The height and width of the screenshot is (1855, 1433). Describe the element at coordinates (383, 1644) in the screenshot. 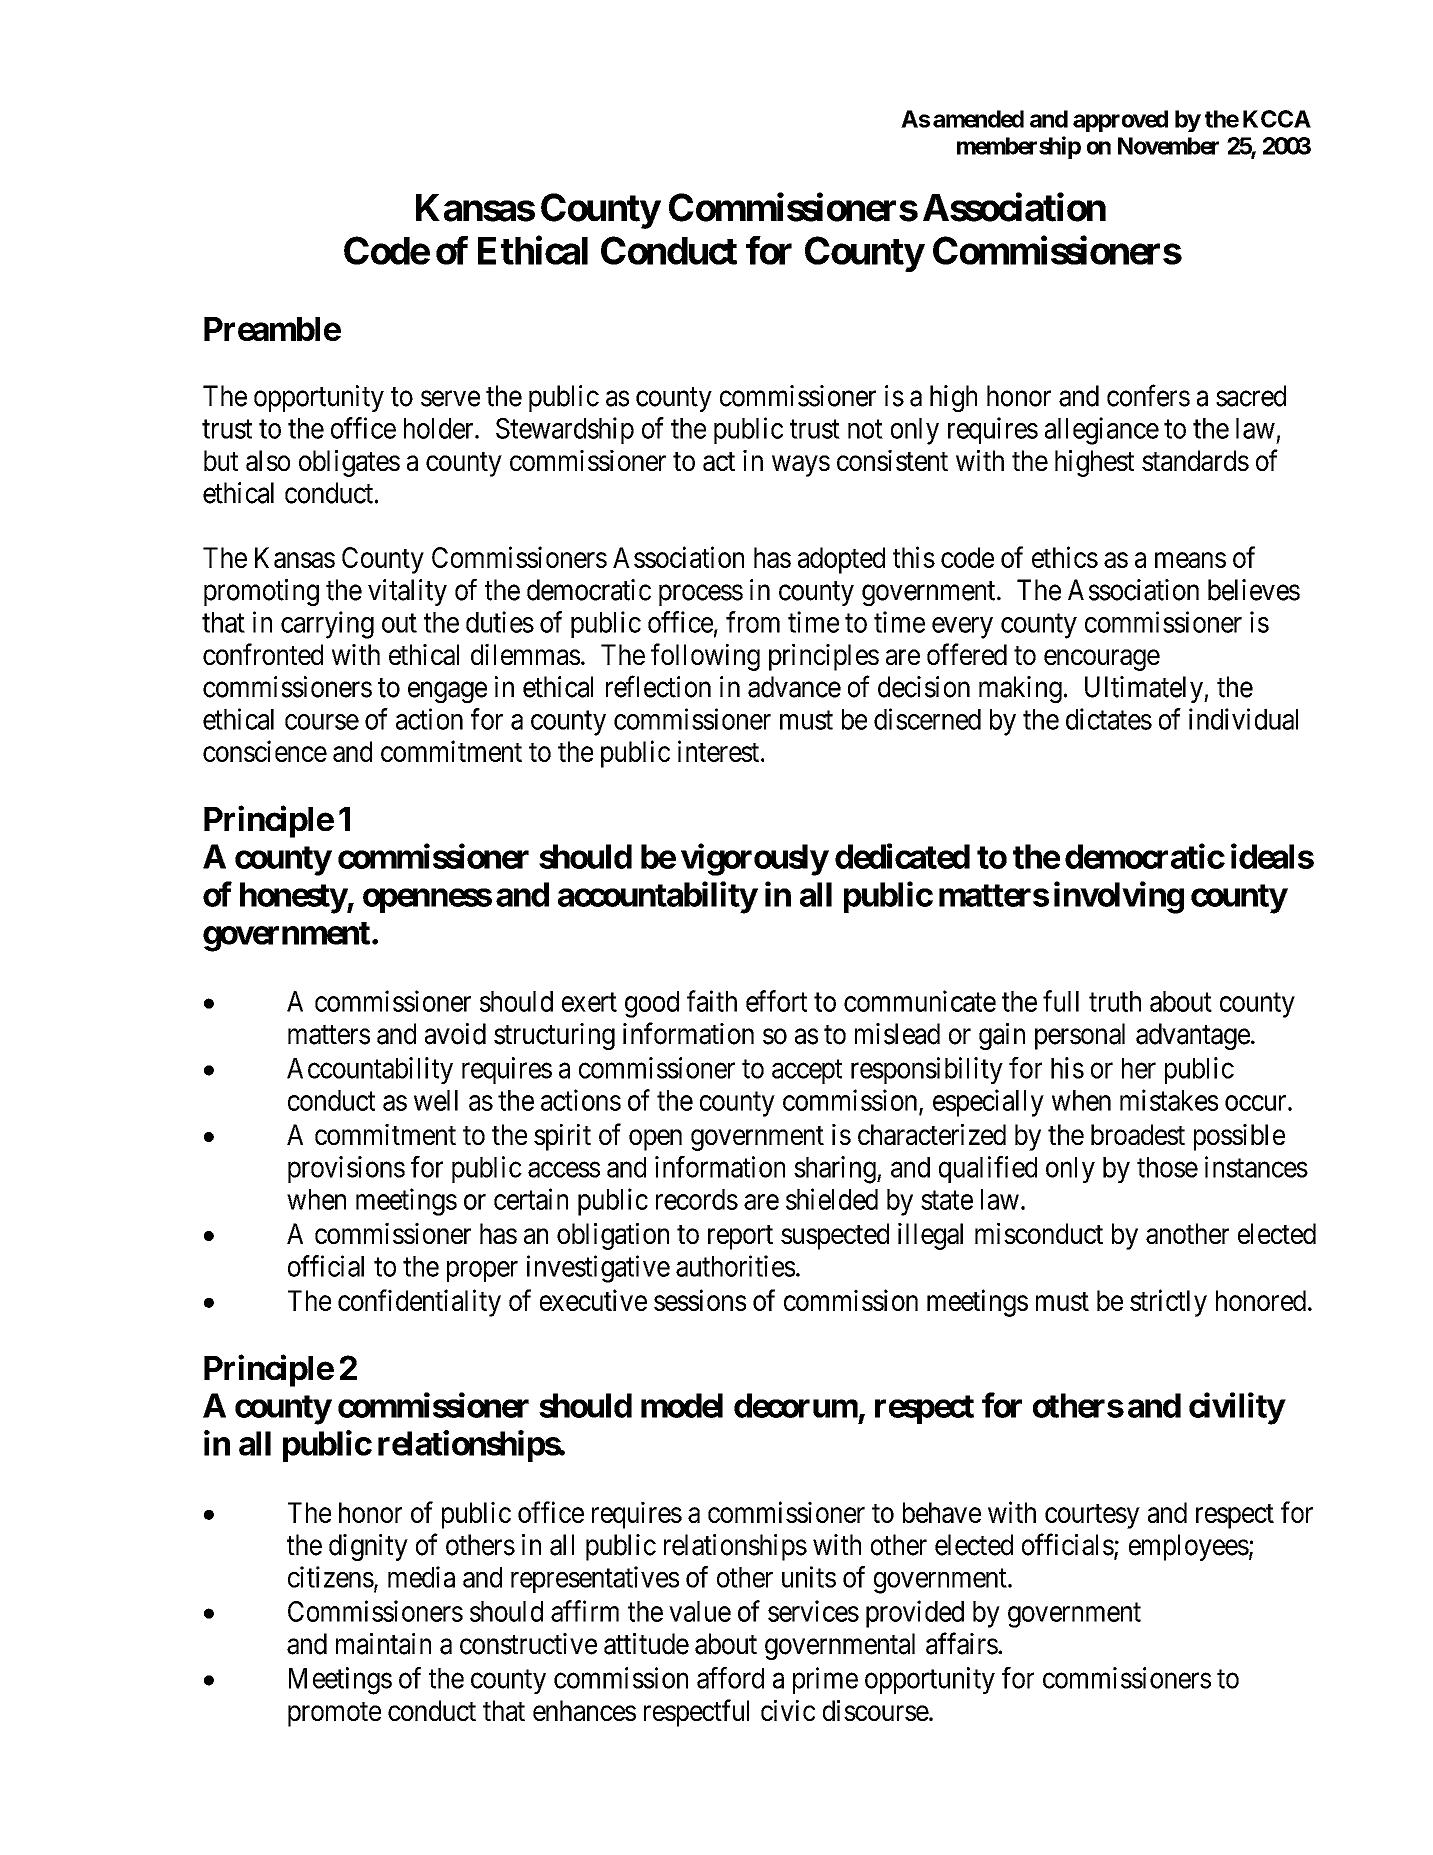

I see `maintain` at that location.
